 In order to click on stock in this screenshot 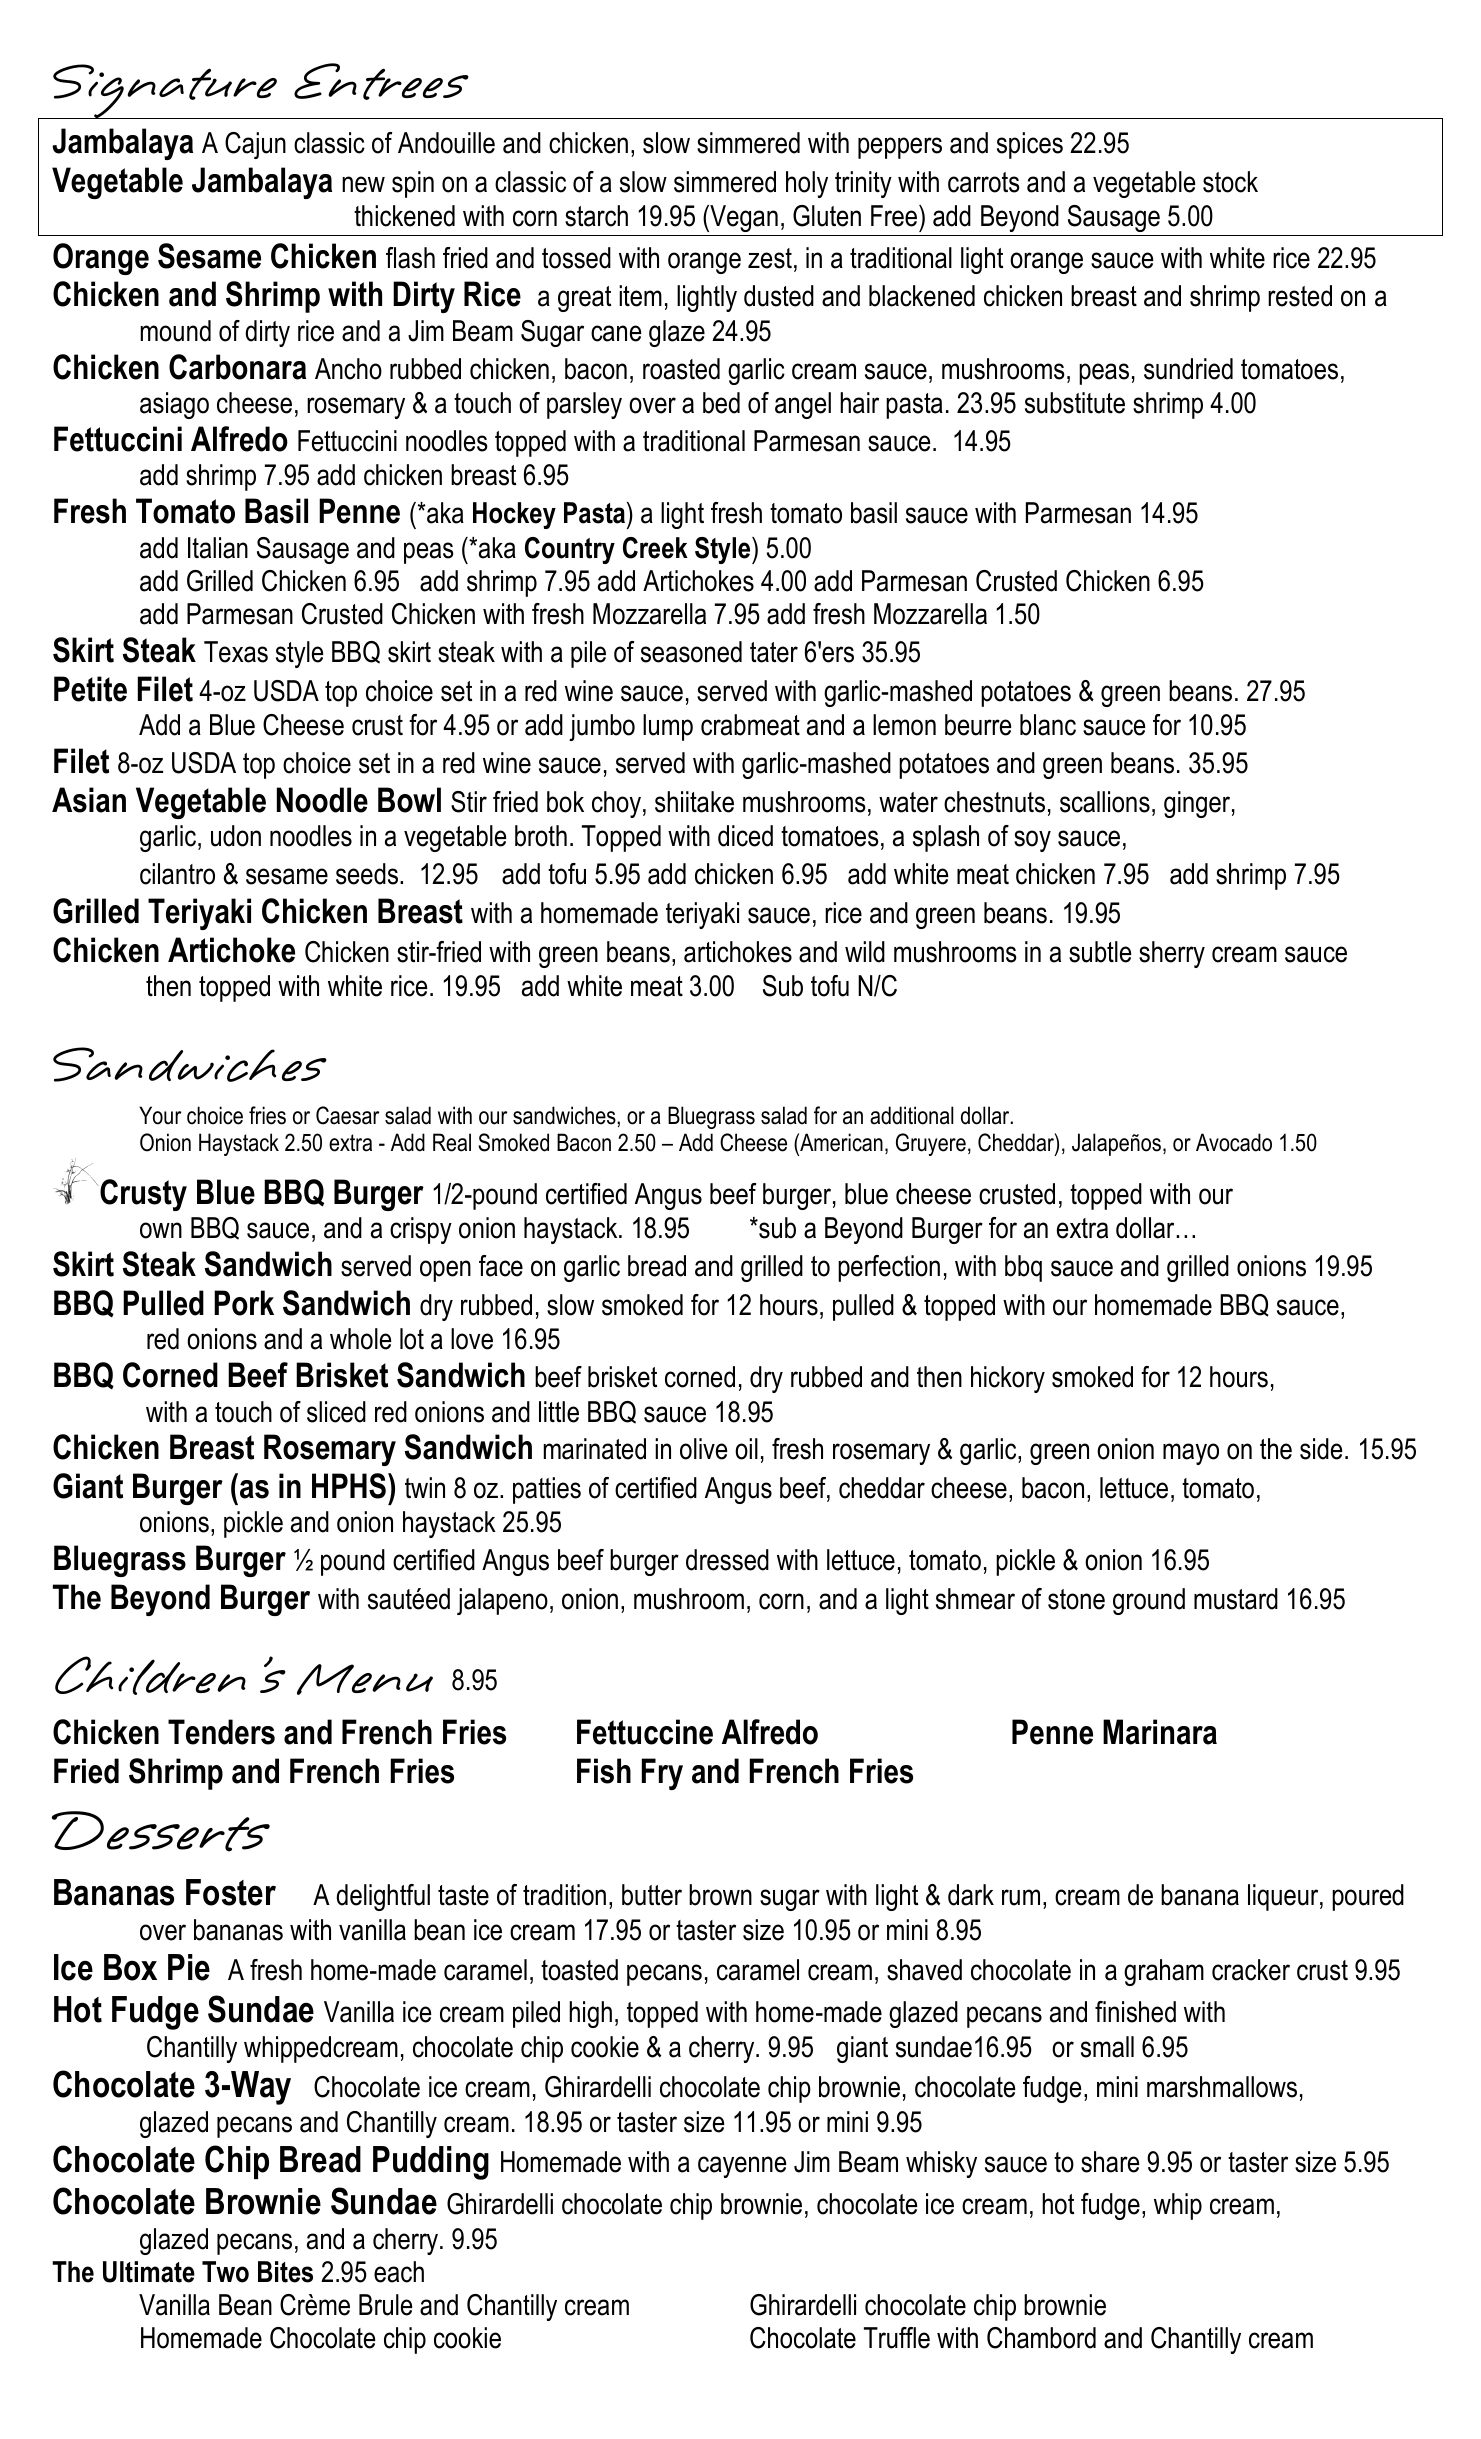, I will do `click(1230, 182)`.
